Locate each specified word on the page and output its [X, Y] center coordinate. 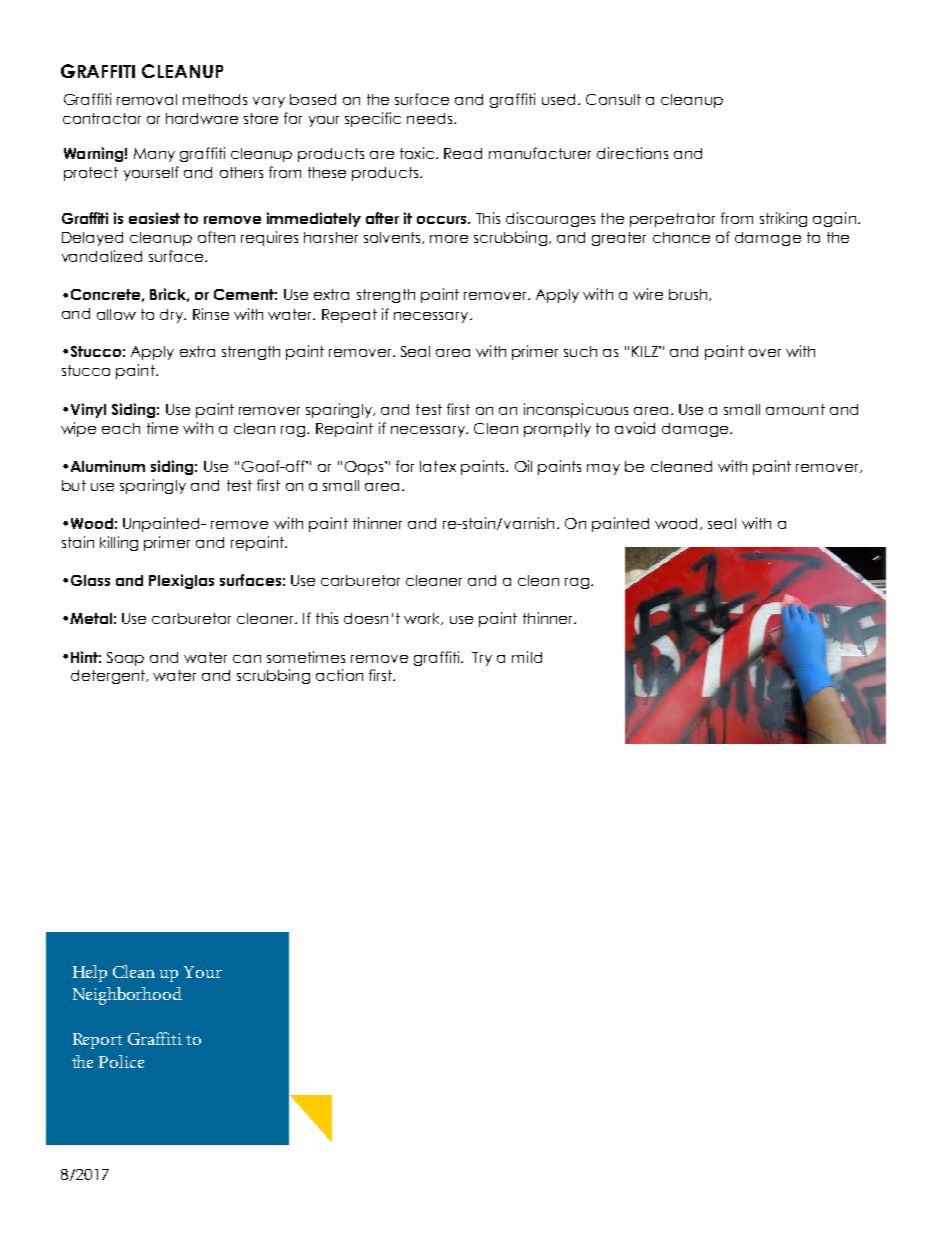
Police [121, 1061]
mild [527, 657]
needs [429, 118]
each [121, 428]
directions [632, 153]
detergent [109, 677]
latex [438, 466]
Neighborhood [127, 996]
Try [482, 659]
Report [97, 1041]
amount [795, 409]
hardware [202, 118]
